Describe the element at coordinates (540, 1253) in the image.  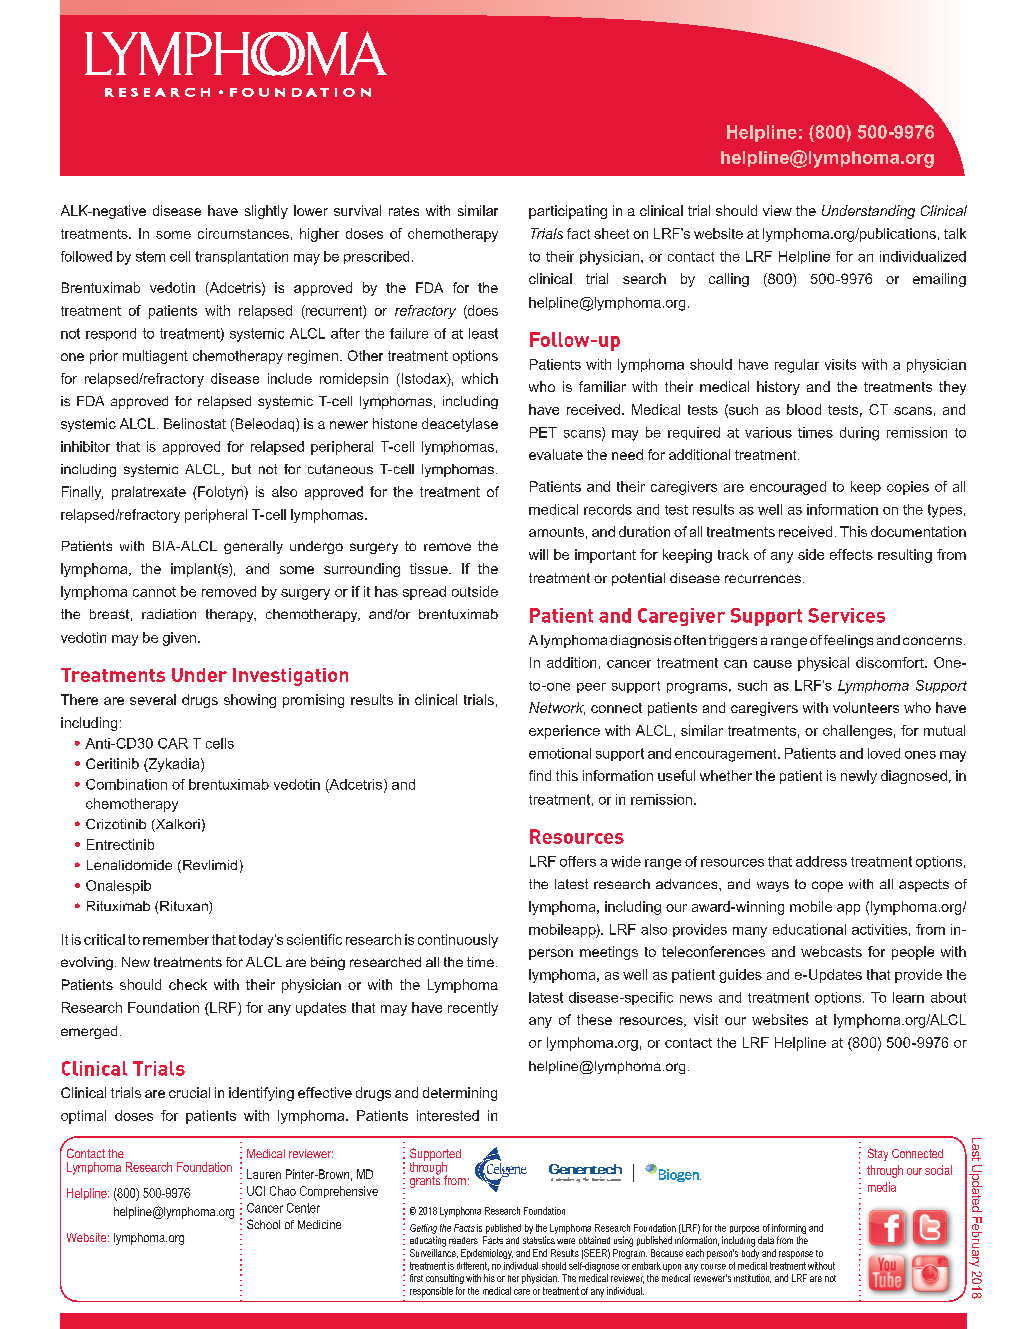
I see `End` at that location.
